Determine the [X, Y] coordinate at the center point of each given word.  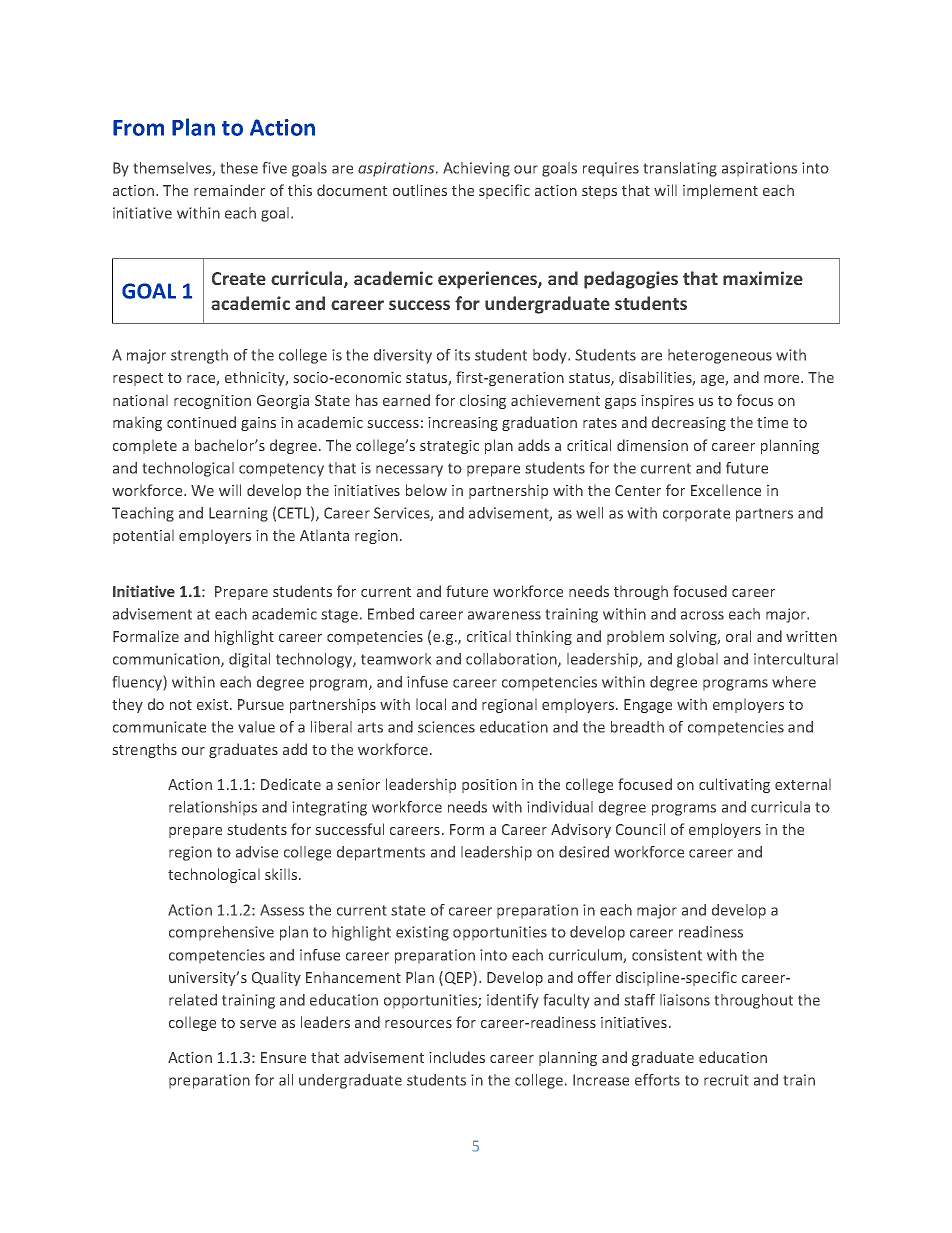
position [489, 786]
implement [720, 191]
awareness [504, 615]
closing [483, 401]
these [239, 168]
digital [249, 660]
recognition [212, 402]
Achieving [476, 169]
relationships [213, 808]
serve [258, 1024]
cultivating [734, 785]
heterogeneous [720, 356]
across [702, 615]
